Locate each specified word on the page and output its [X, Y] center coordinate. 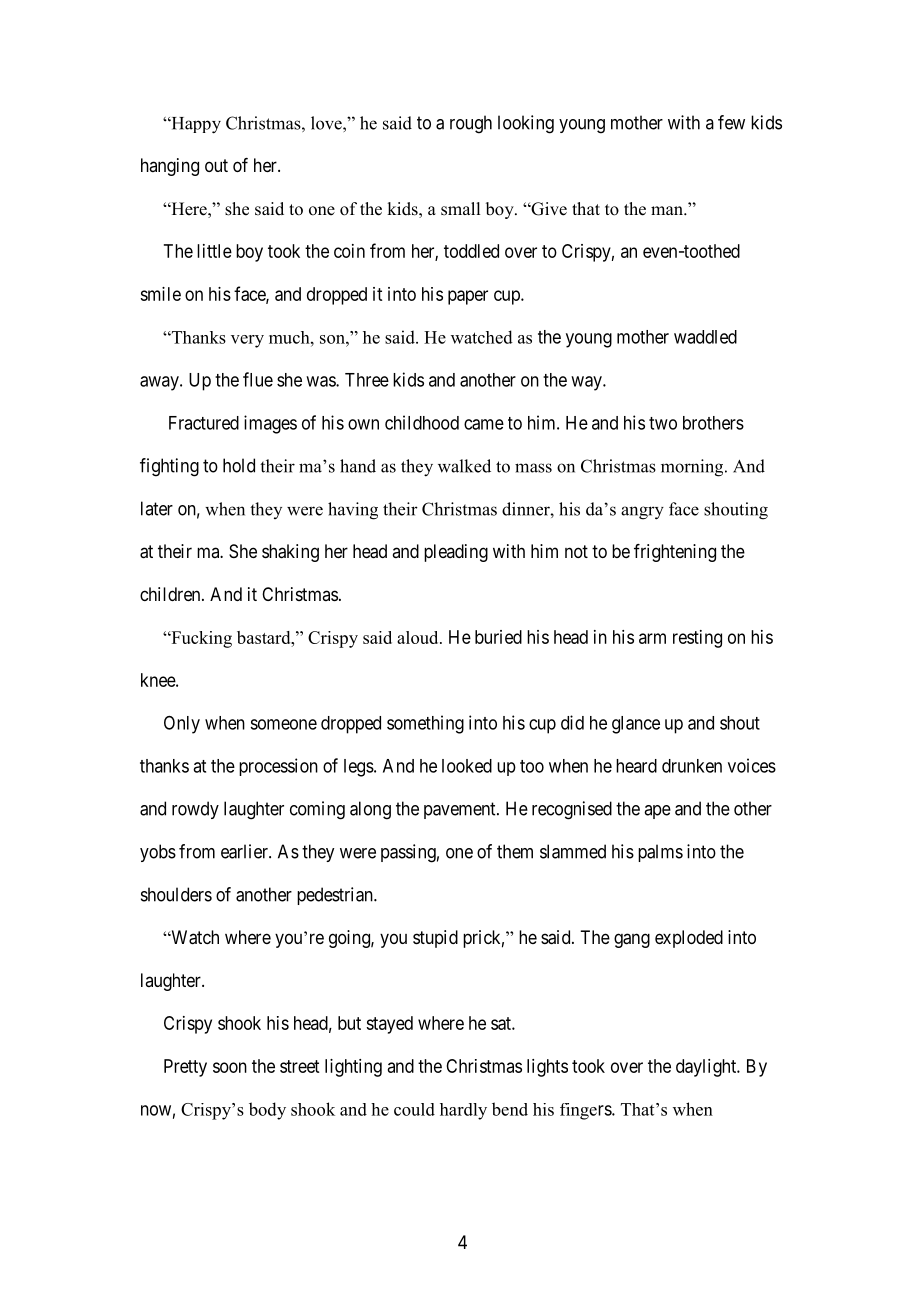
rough [471, 124]
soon [230, 1067]
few [731, 122]
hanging [170, 167]
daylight [707, 1068]
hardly [463, 1111]
